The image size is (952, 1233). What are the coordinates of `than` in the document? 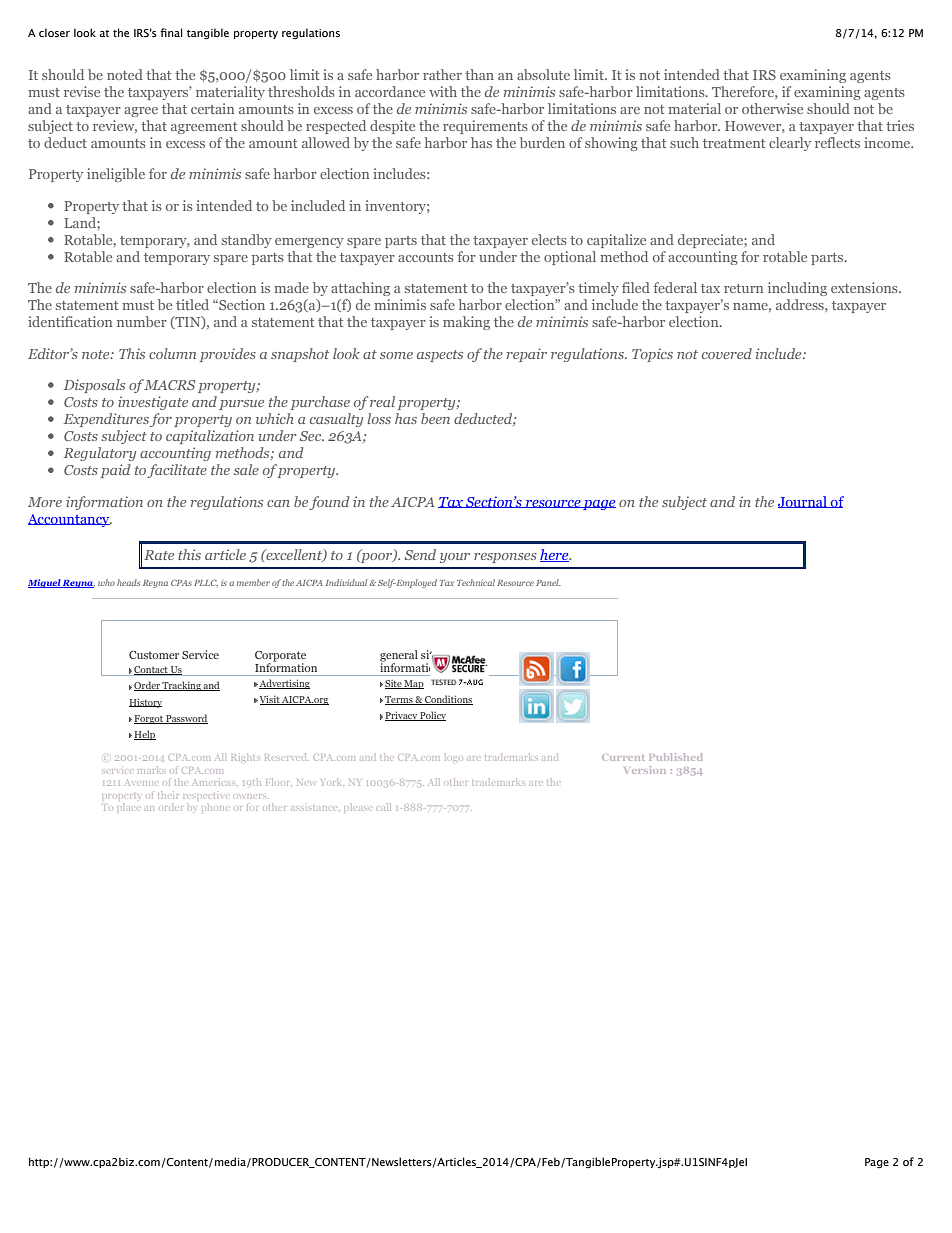 It's located at (479, 74).
